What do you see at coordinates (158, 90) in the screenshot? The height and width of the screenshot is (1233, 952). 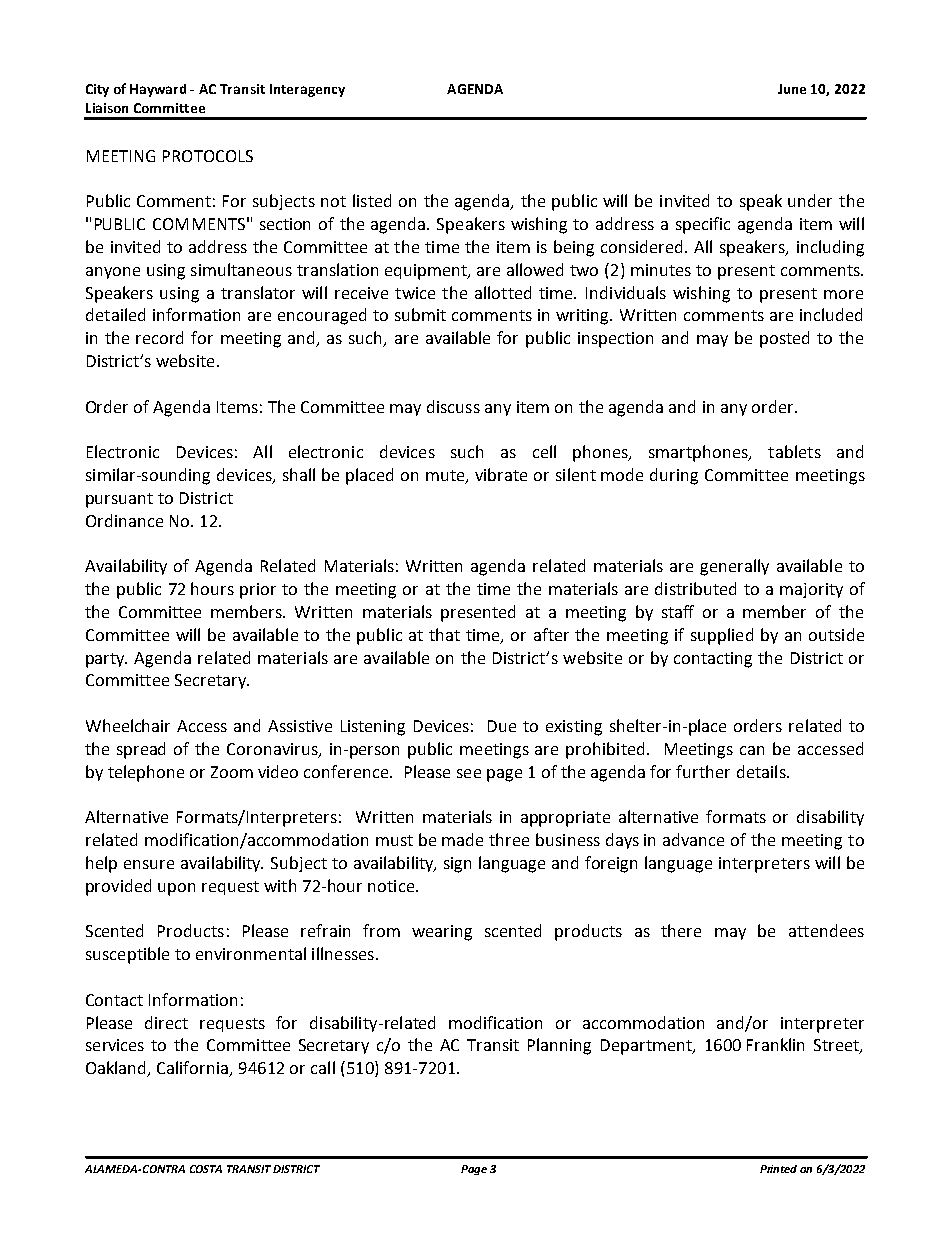 I see `Hayward` at bounding box center [158, 90].
